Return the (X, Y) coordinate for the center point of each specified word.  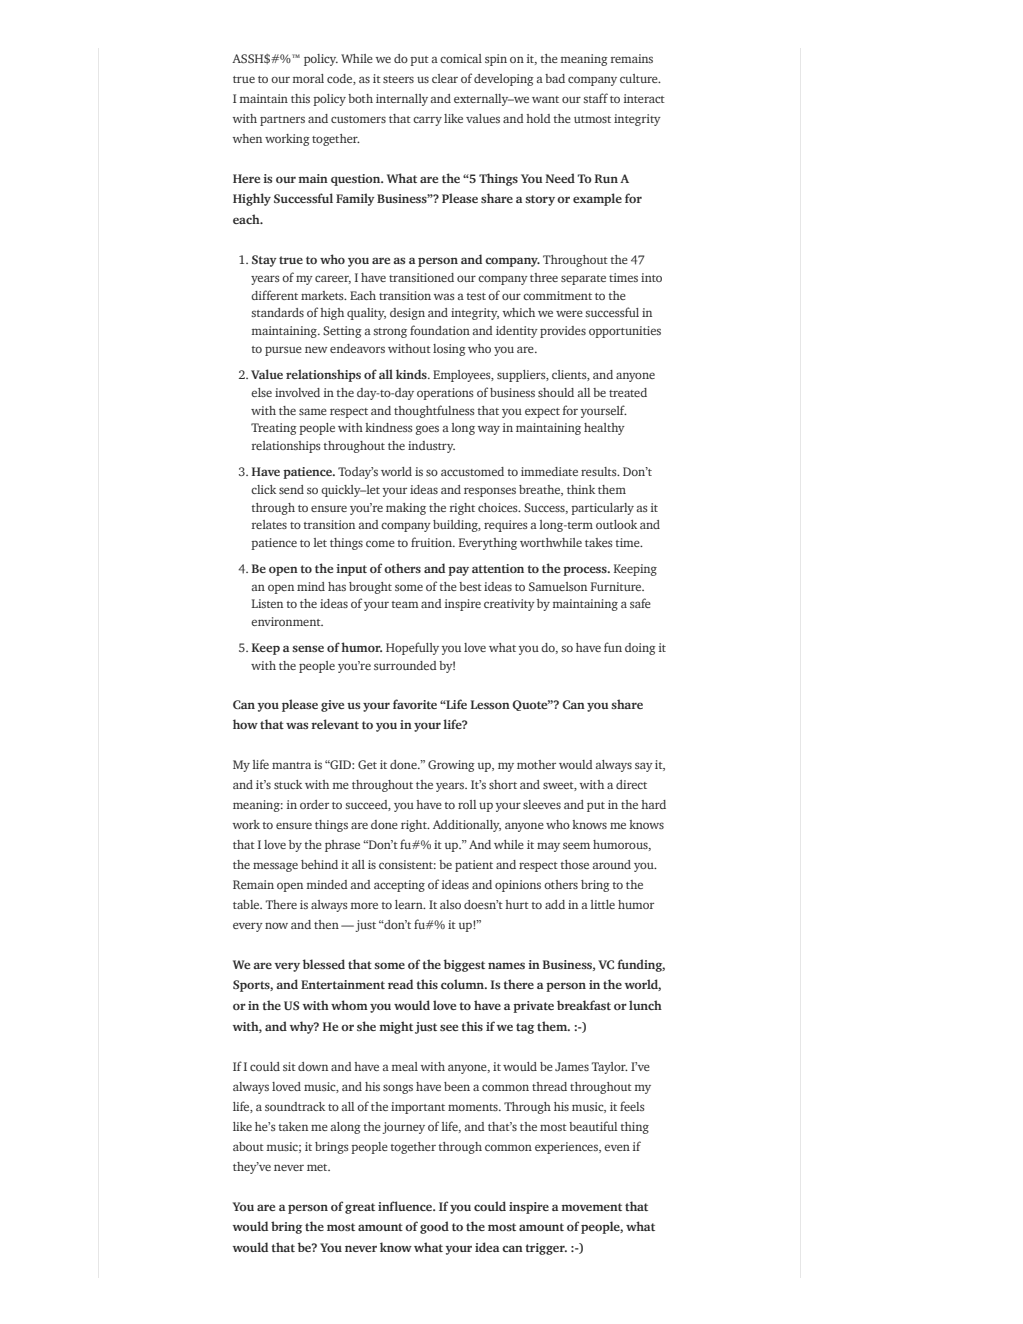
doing (640, 649)
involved (297, 392)
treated (628, 392)
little (602, 904)
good (434, 1227)
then (326, 924)
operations (445, 394)
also (450, 904)
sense (308, 648)
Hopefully (412, 648)
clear (445, 78)
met (318, 1167)
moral (308, 78)
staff (595, 98)
